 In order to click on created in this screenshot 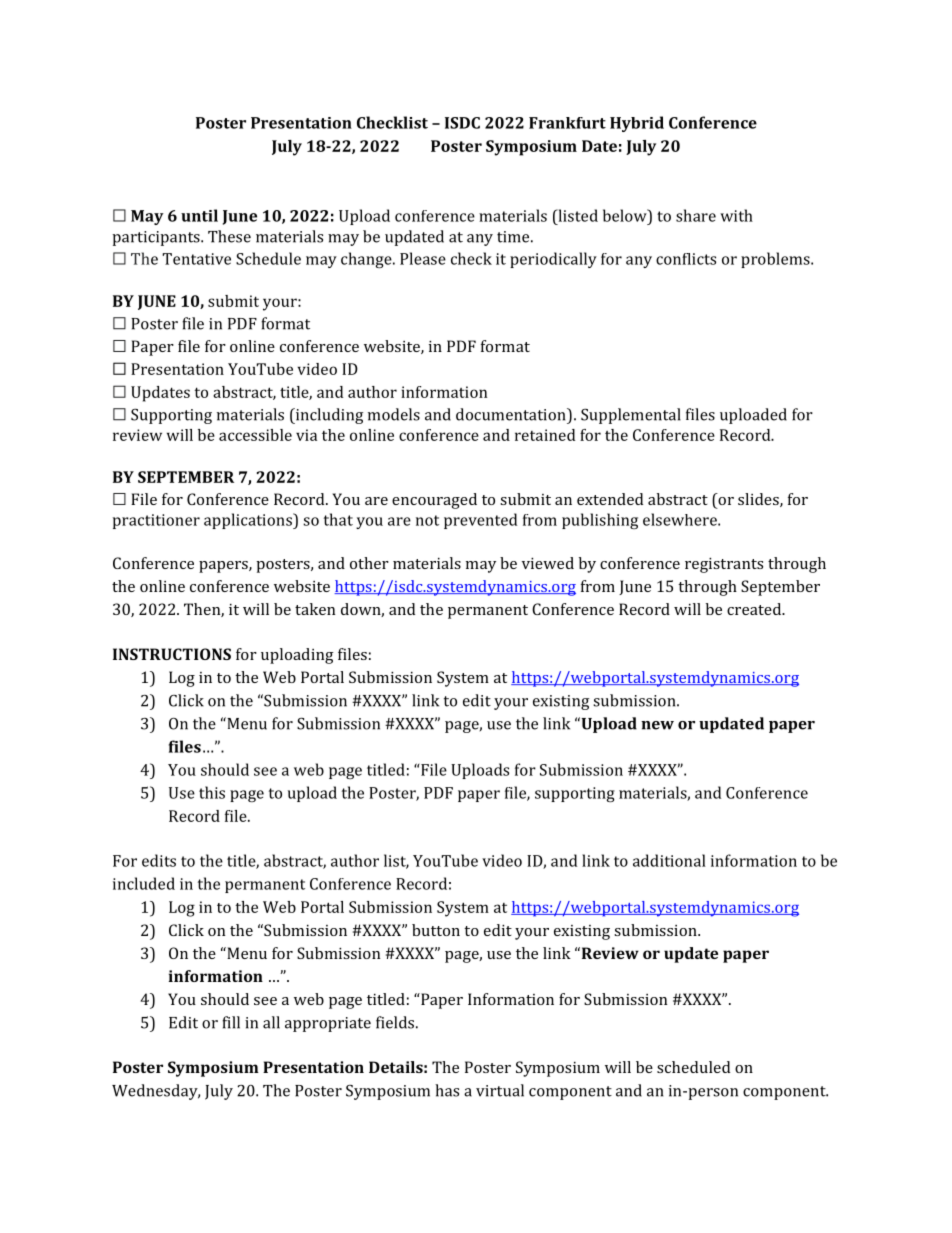, I will do `click(755, 609)`.
